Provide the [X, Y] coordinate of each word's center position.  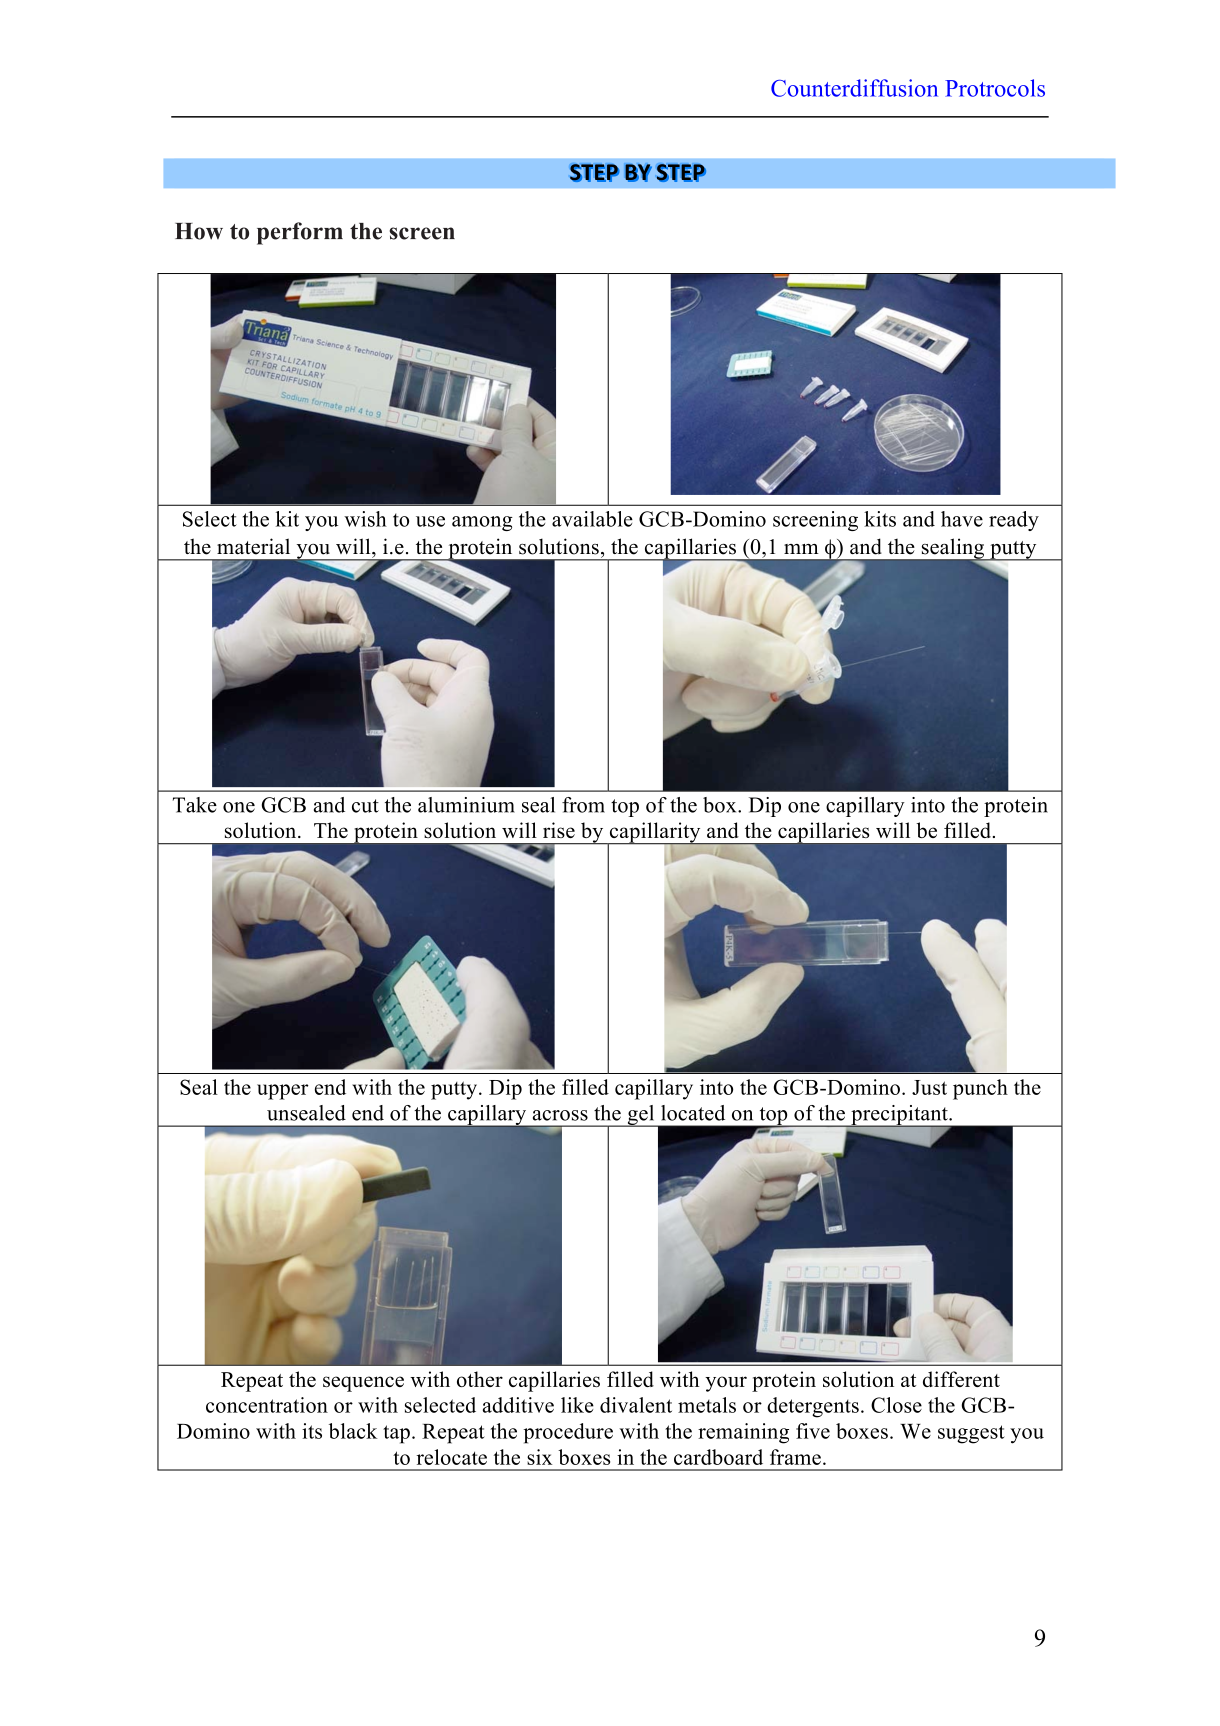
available [592, 519]
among [482, 523]
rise [559, 830]
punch [980, 1089]
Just [929, 1087]
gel [641, 1116]
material [253, 546]
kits [880, 519]
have [962, 519]
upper [283, 1092]
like [577, 1405]
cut [365, 806]
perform [300, 233]
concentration [267, 1405]
